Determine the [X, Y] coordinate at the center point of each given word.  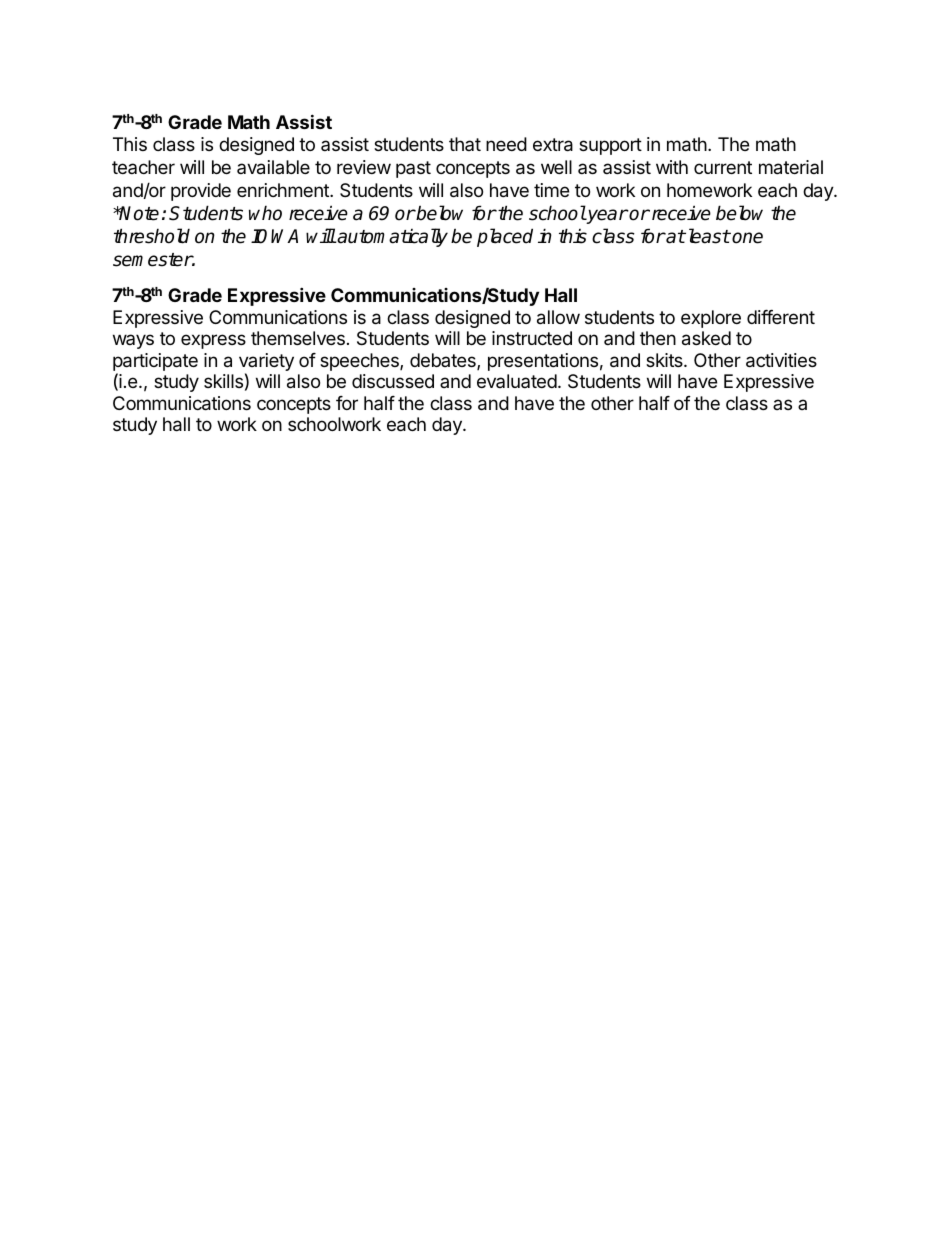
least [707, 236]
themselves [298, 338]
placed [505, 237]
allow [558, 317]
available [273, 167]
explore [711, 319]
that [465, 144]
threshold [152, 236]
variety [266, 363]
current [723, 167]
